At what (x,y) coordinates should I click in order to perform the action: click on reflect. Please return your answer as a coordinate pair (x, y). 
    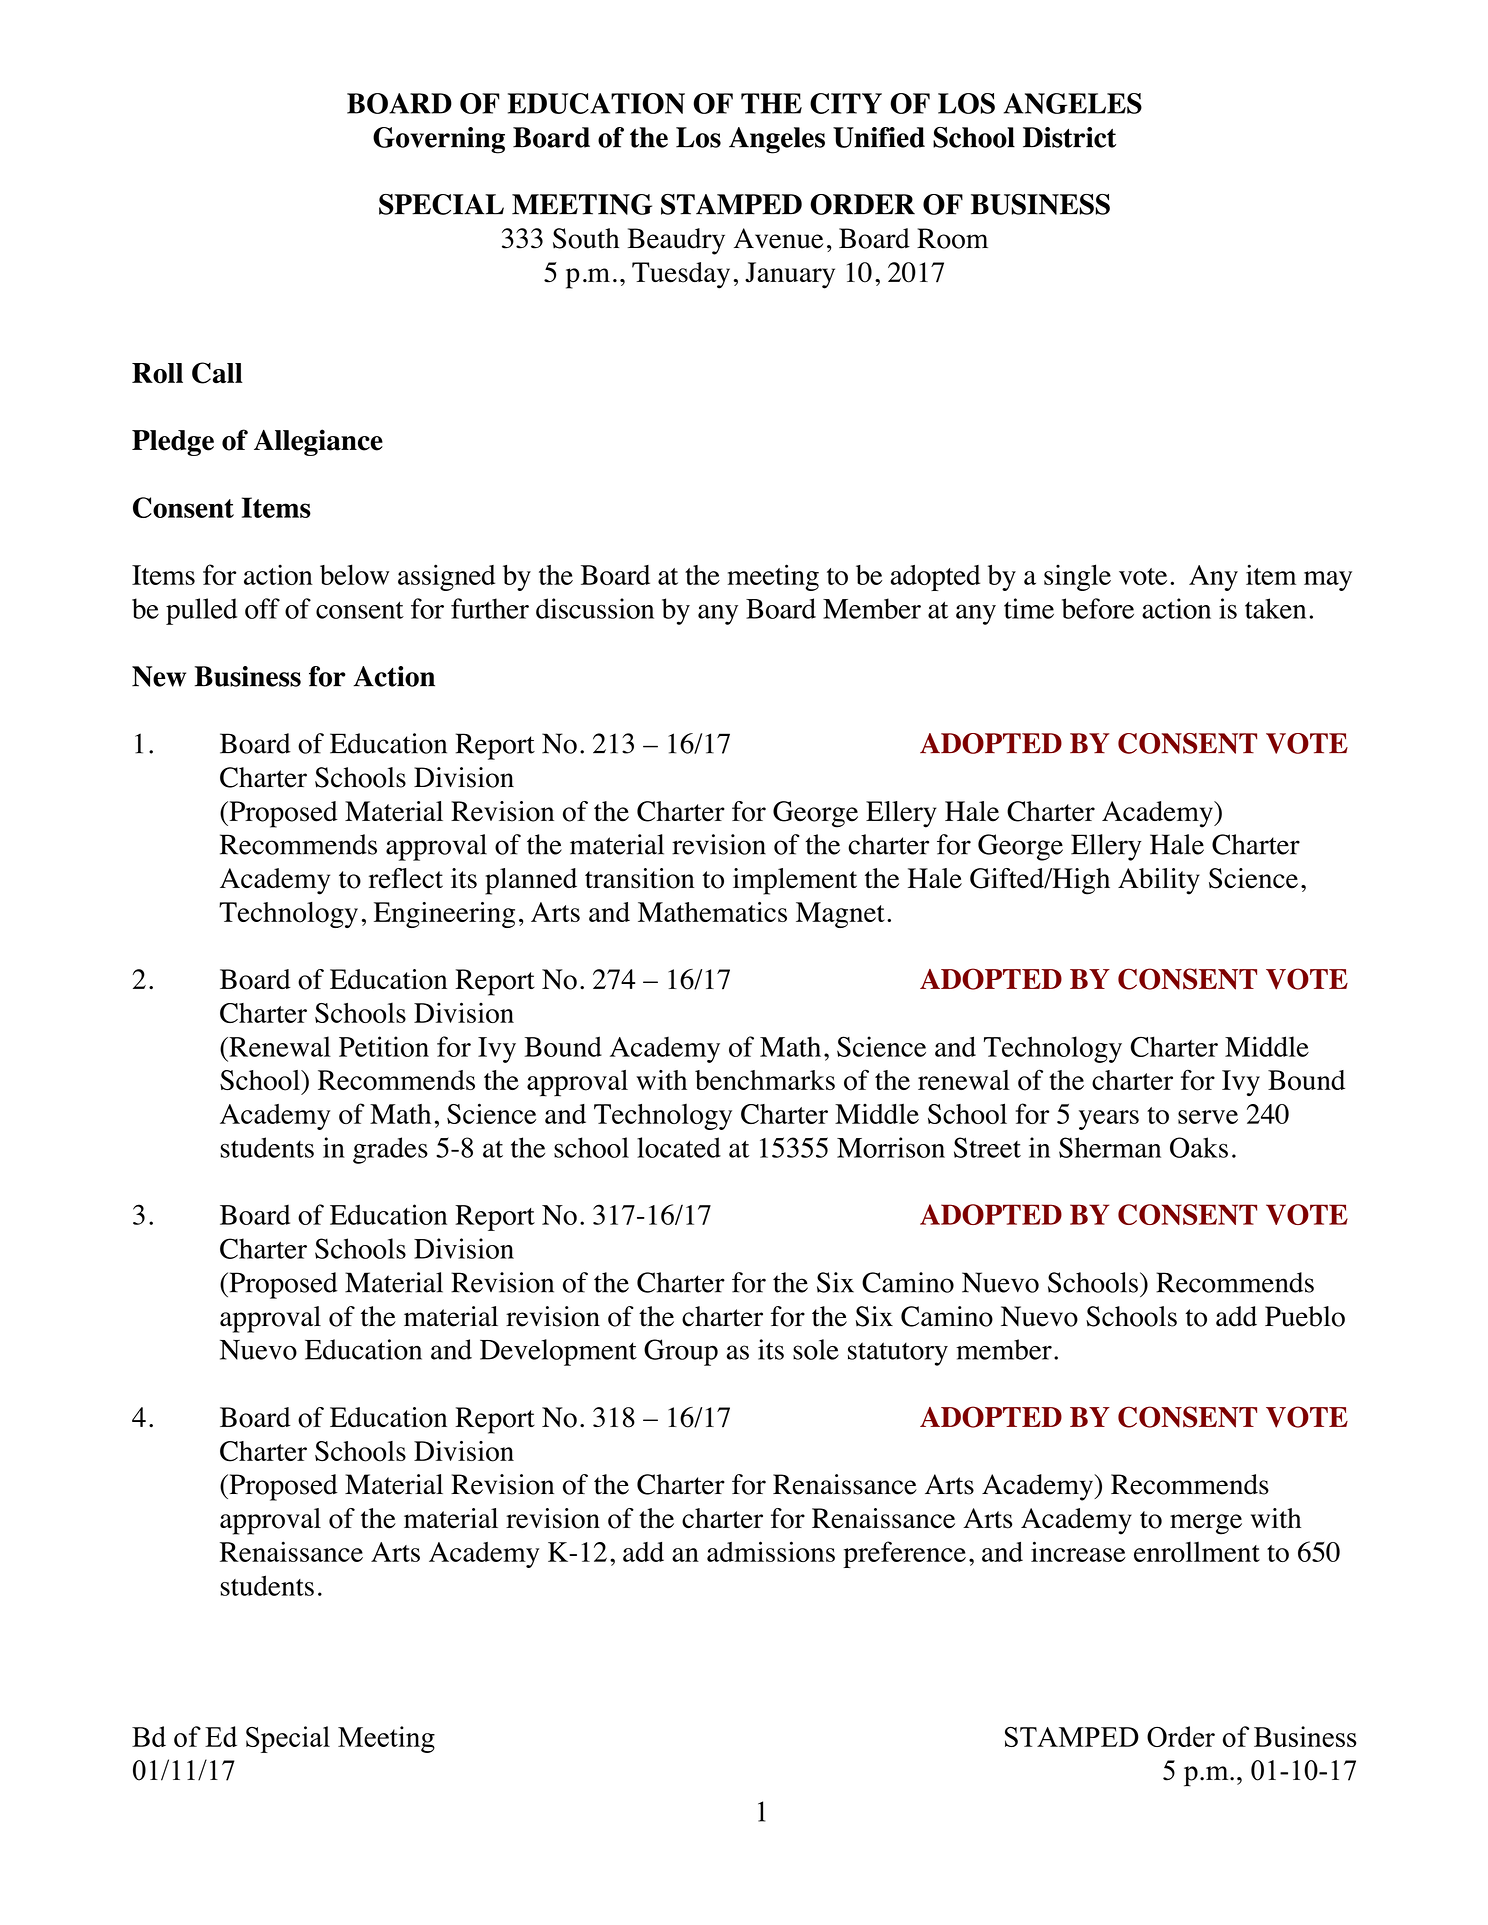
    Looking at the image, I should click on (406, 878).
